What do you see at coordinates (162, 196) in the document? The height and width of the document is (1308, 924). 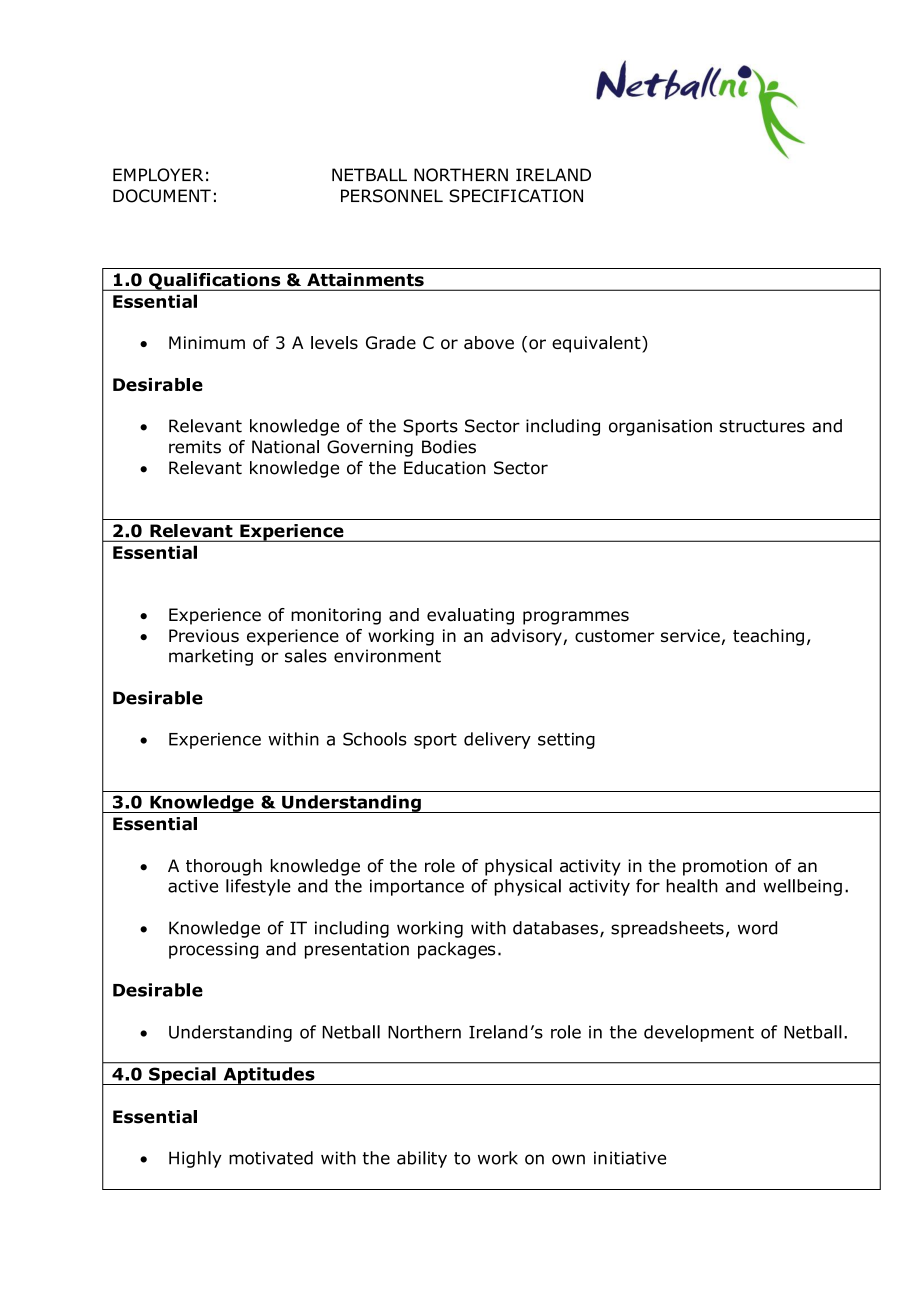 I see `DOCUMENT` at bounding box center [162, 196].
